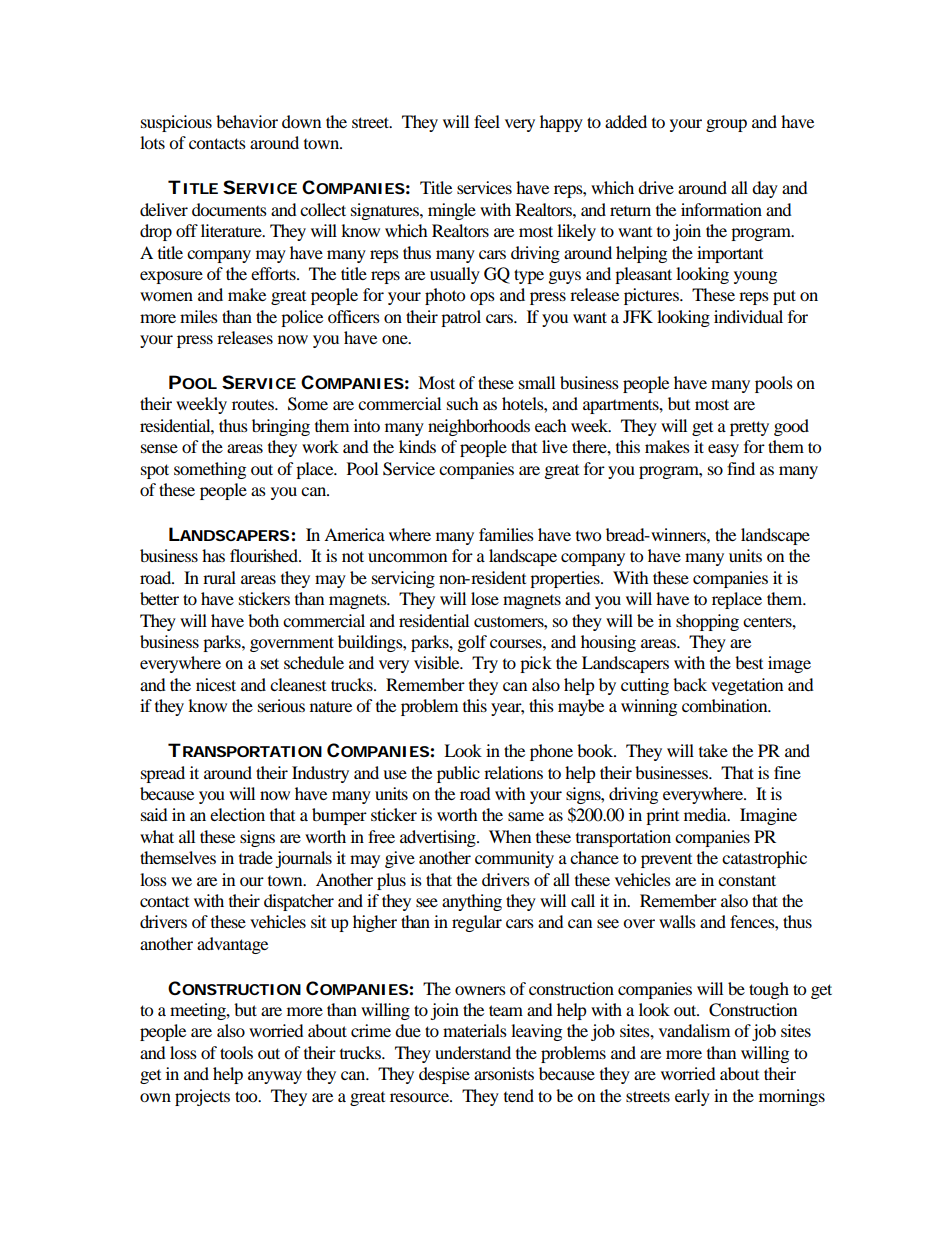 The height and width of the image is (1233, 952). What do you see at coordinates (247, 121) in the image?
I see `behavior` at bounding box center [247, 121].
